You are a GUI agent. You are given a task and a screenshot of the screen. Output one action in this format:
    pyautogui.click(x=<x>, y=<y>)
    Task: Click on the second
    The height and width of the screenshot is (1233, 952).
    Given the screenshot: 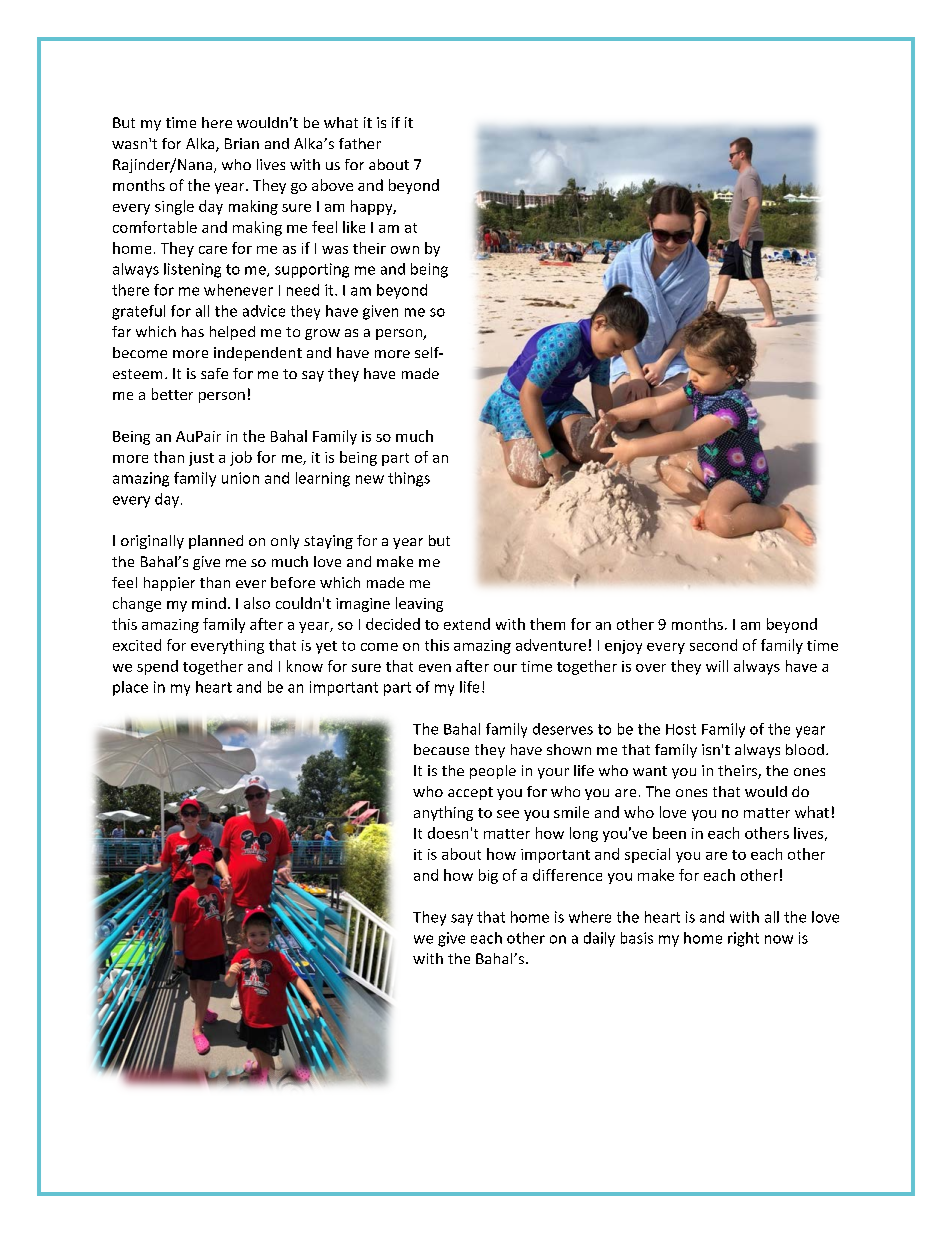 What is the action you would take?
    pyautogui.click(x=713, y=645)
